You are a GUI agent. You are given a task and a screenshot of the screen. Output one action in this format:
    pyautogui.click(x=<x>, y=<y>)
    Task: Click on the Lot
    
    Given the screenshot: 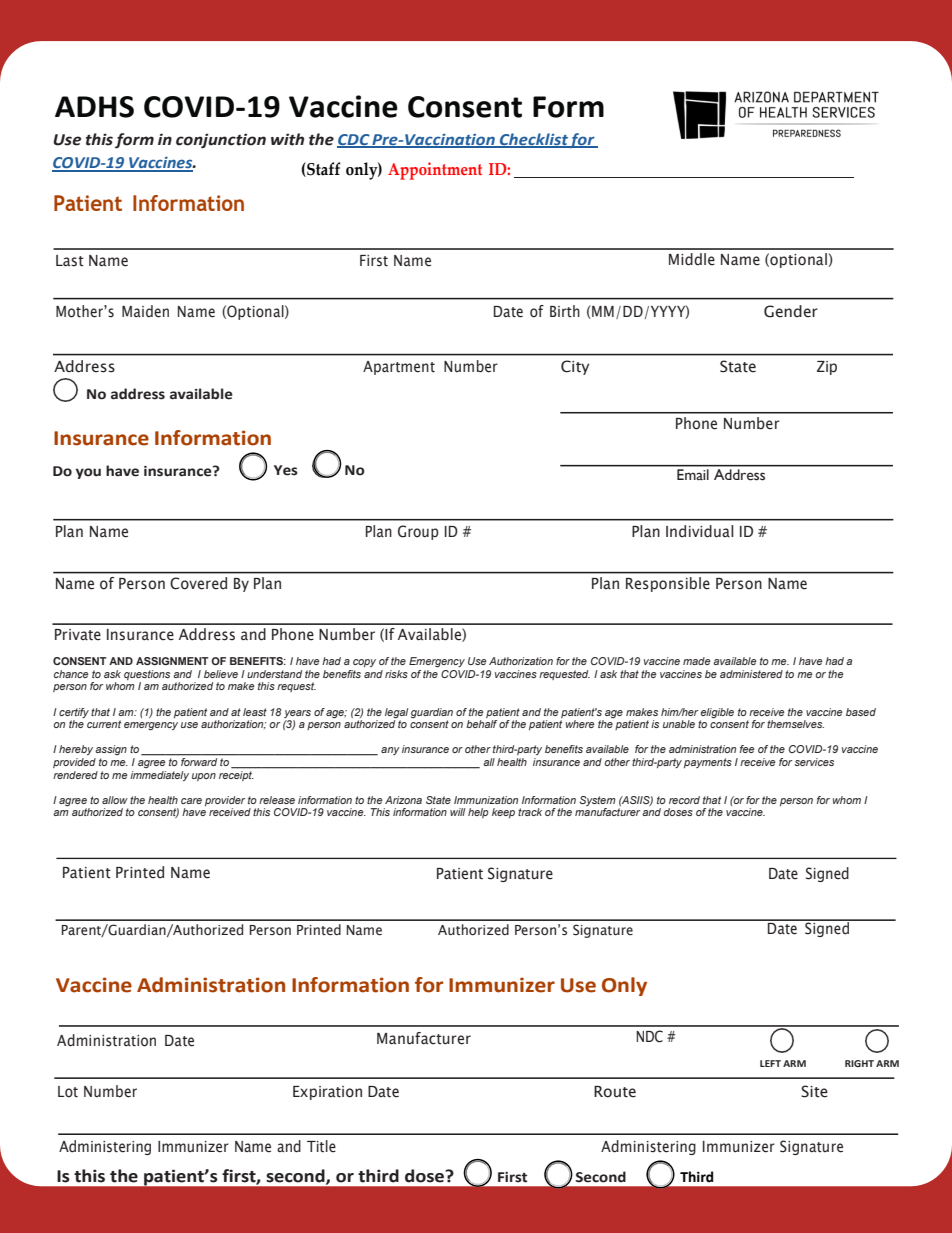 What is the action you would take?
    pyautogui.click(x=68, y=1092)
